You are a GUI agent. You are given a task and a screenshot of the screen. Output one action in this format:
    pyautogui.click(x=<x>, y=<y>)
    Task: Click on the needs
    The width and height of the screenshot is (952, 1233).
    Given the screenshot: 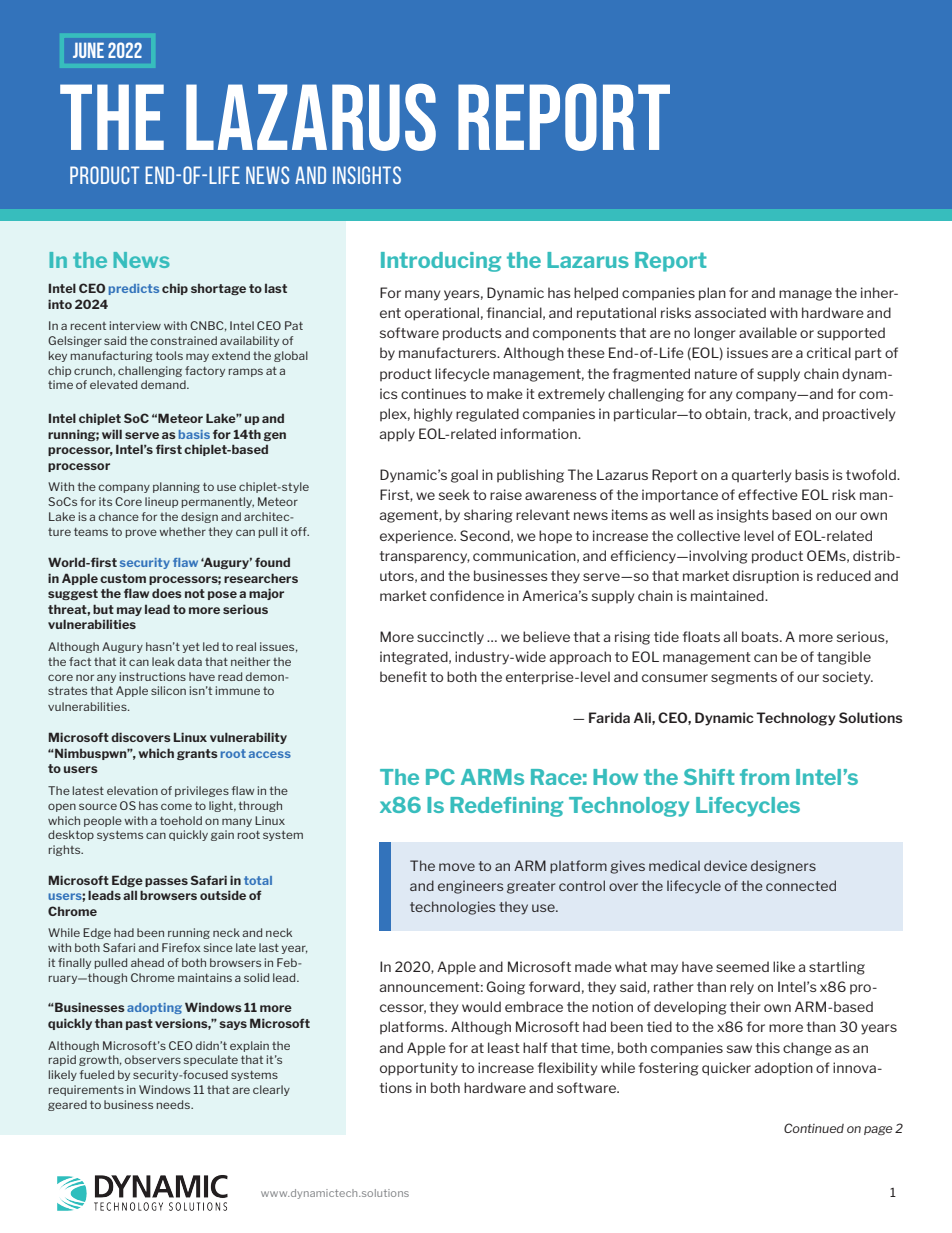 What is the action you would take?
    pyautogui.click(x=174, y=1104)
